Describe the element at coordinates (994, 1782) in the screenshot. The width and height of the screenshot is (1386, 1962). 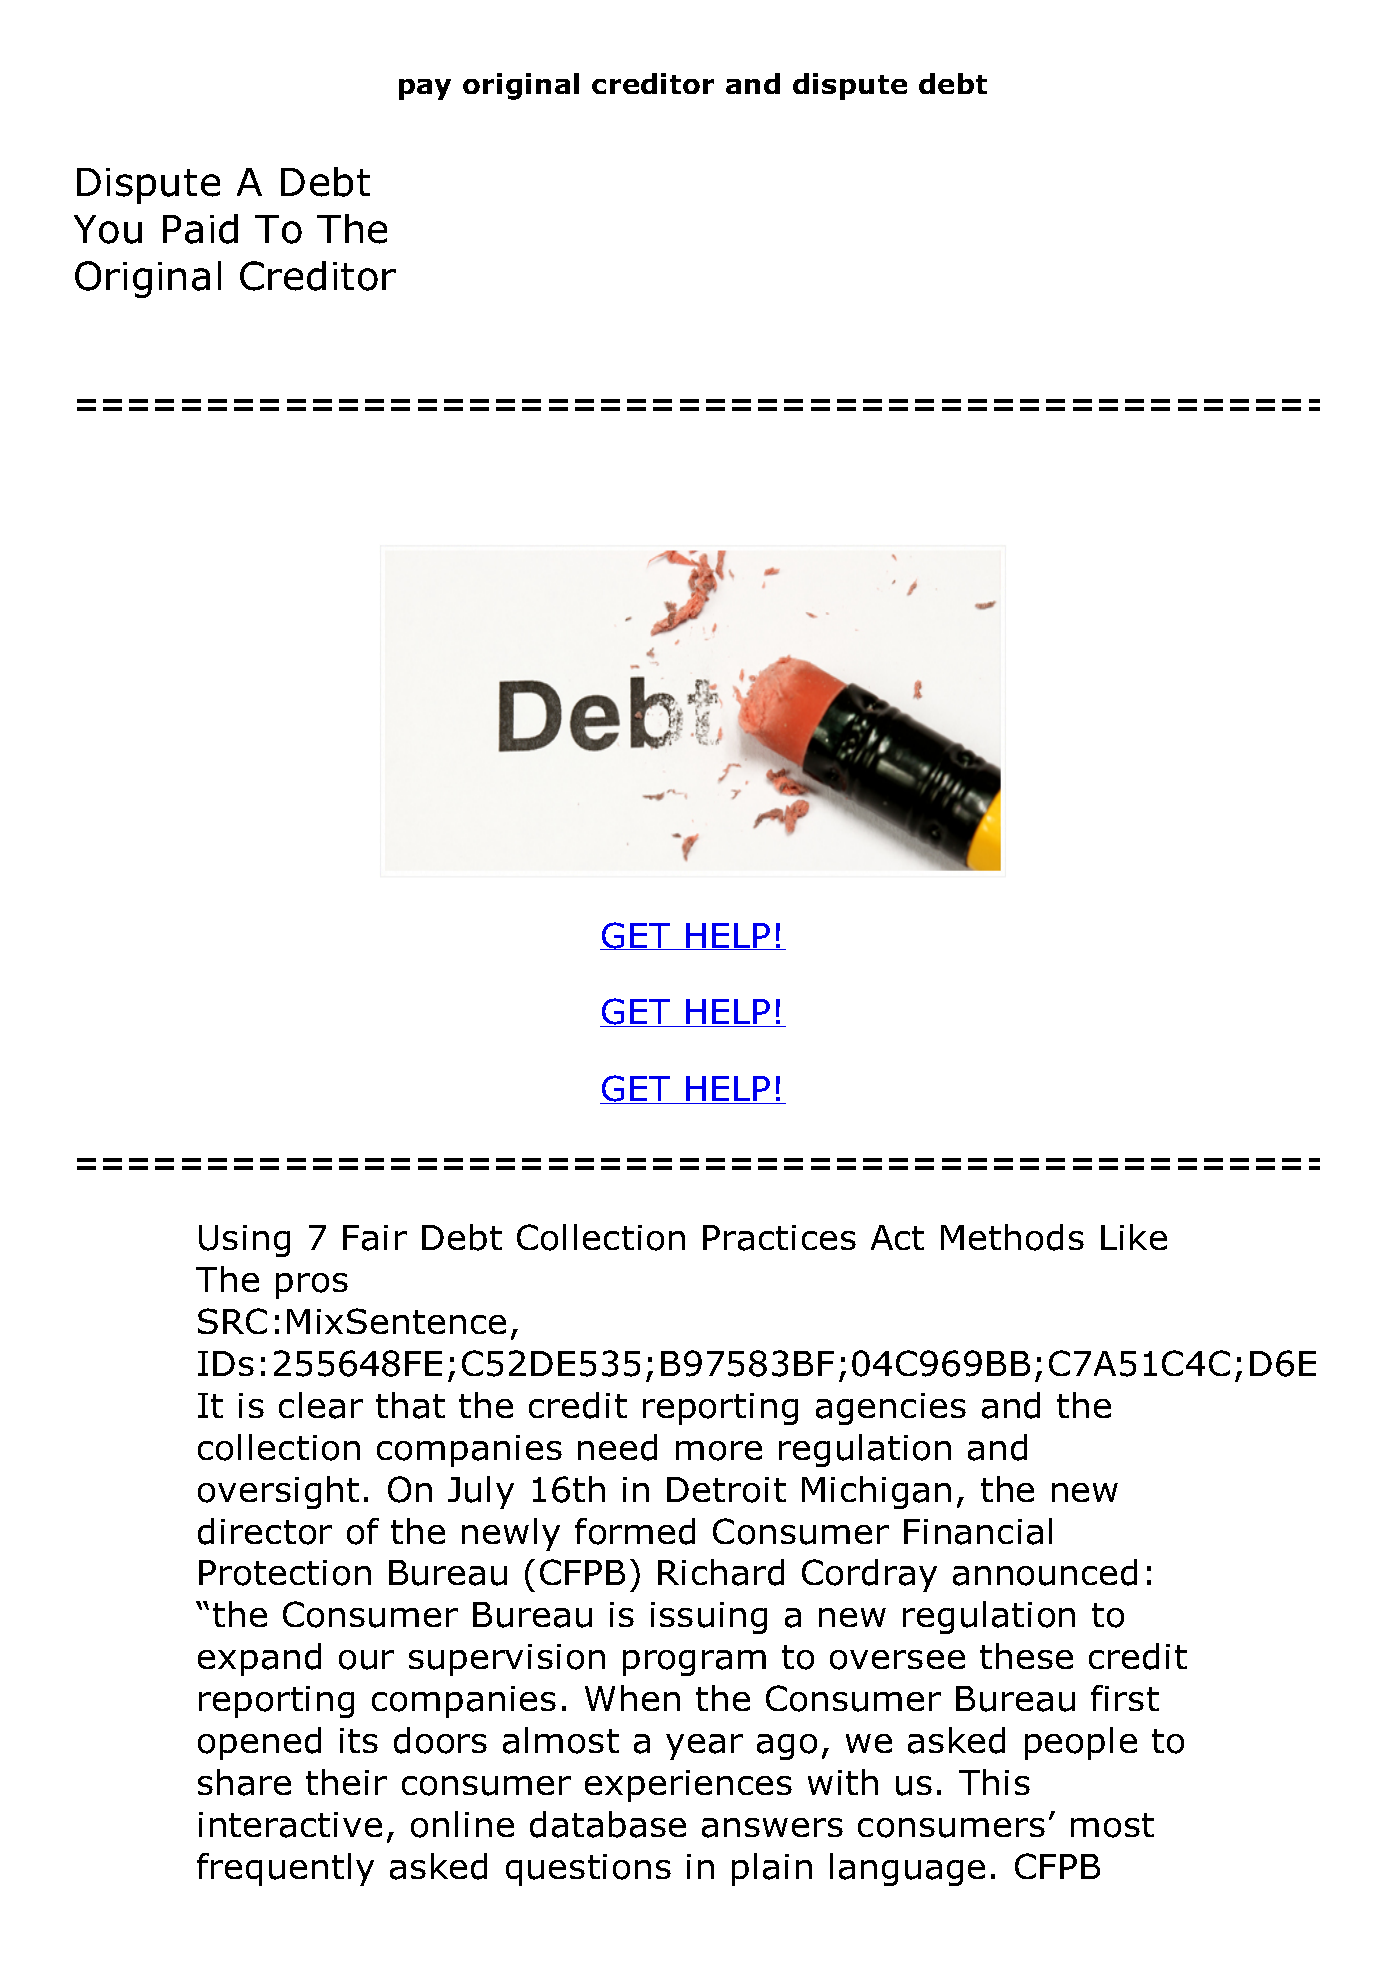
I see `This` at that location.
